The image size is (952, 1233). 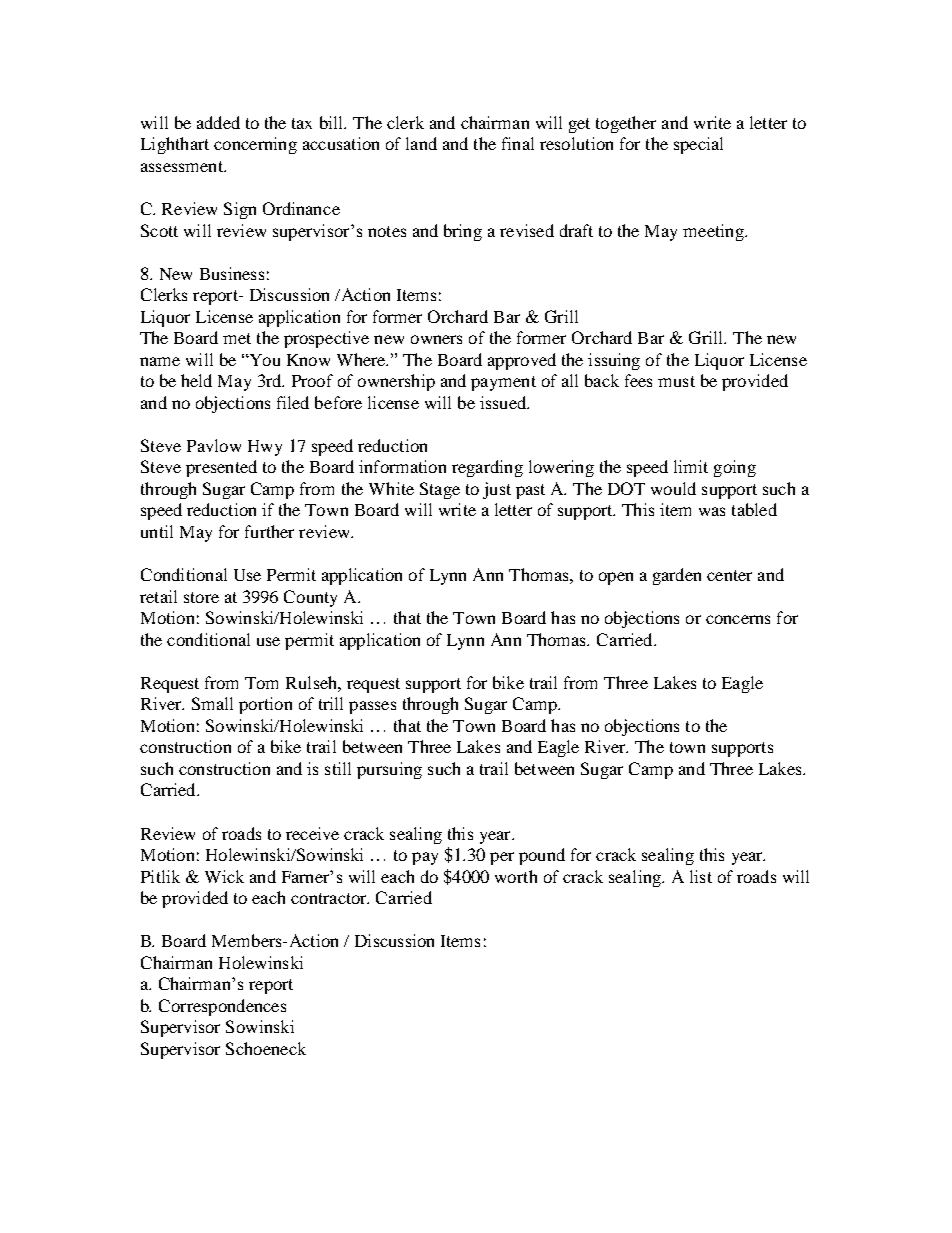 I want to click on concerns, so click(x=738, y=619).
